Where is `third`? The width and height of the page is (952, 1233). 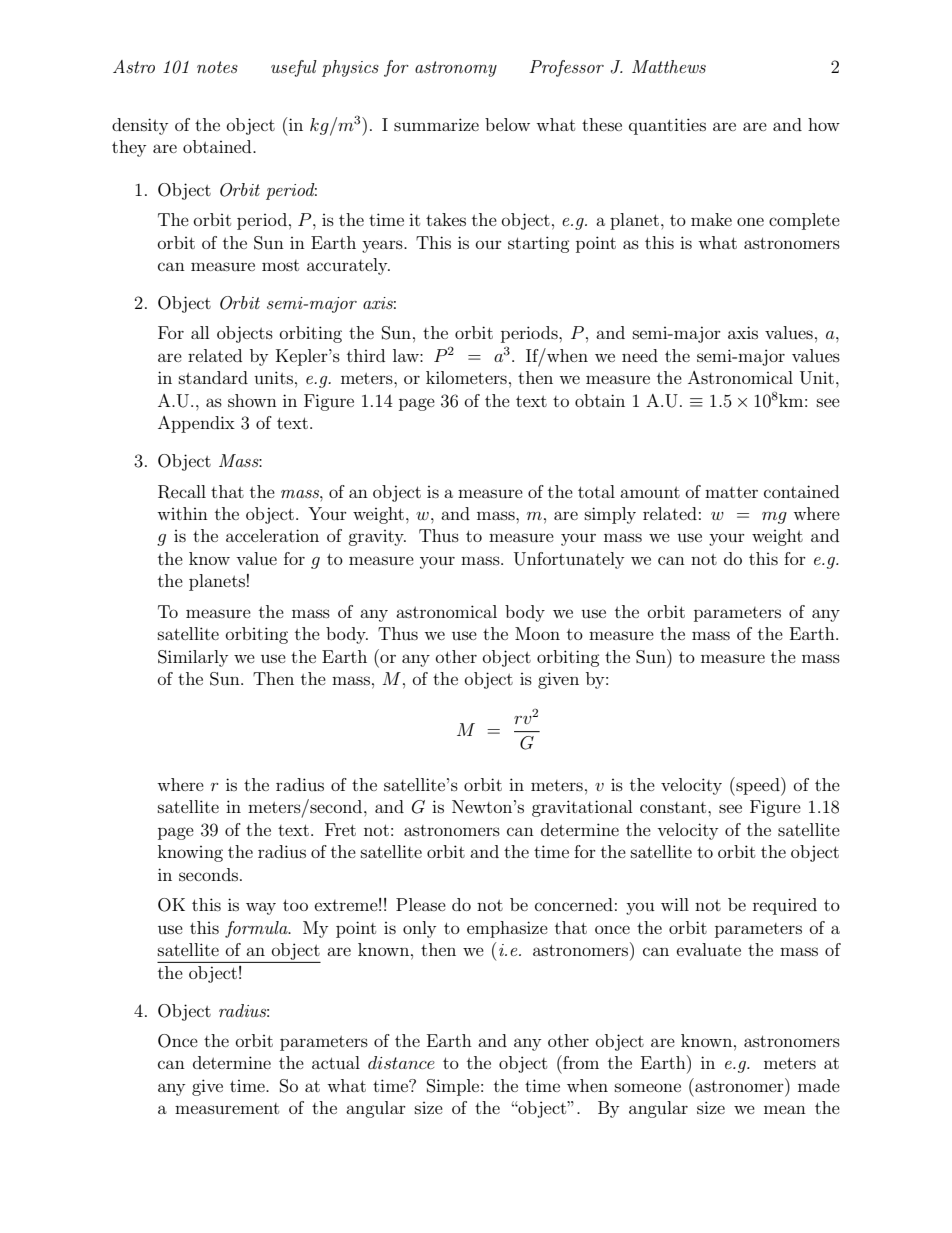 third is located at coordinates (366, 355).
